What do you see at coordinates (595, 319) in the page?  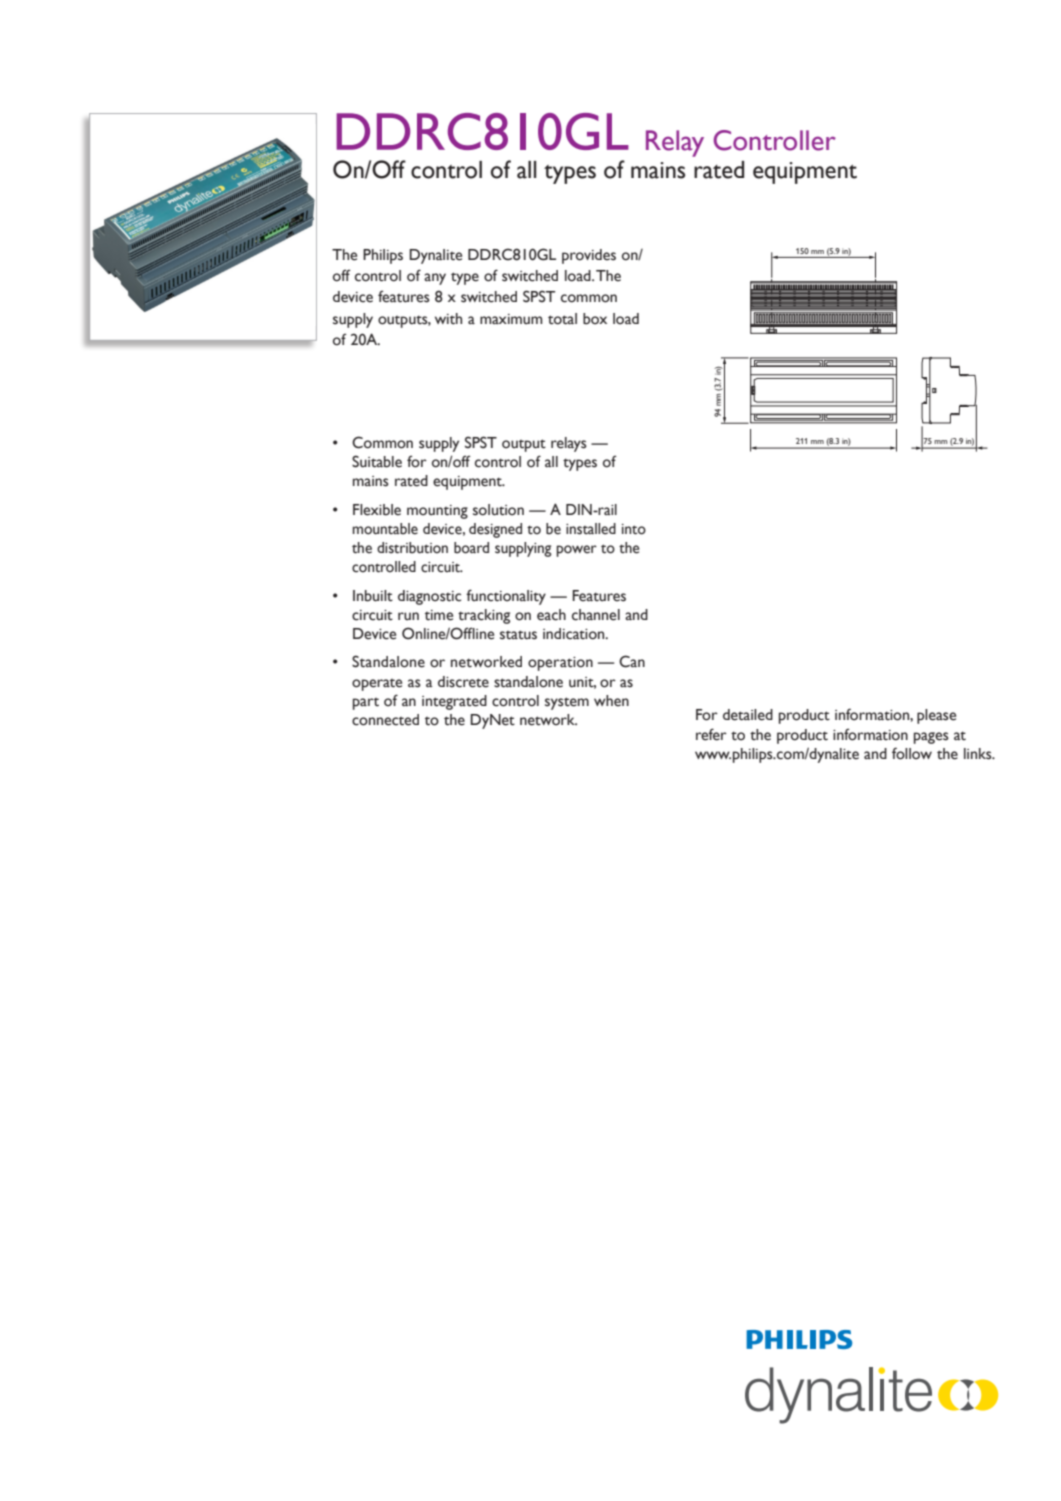 I see `box` at bounding box center [595, 319].
